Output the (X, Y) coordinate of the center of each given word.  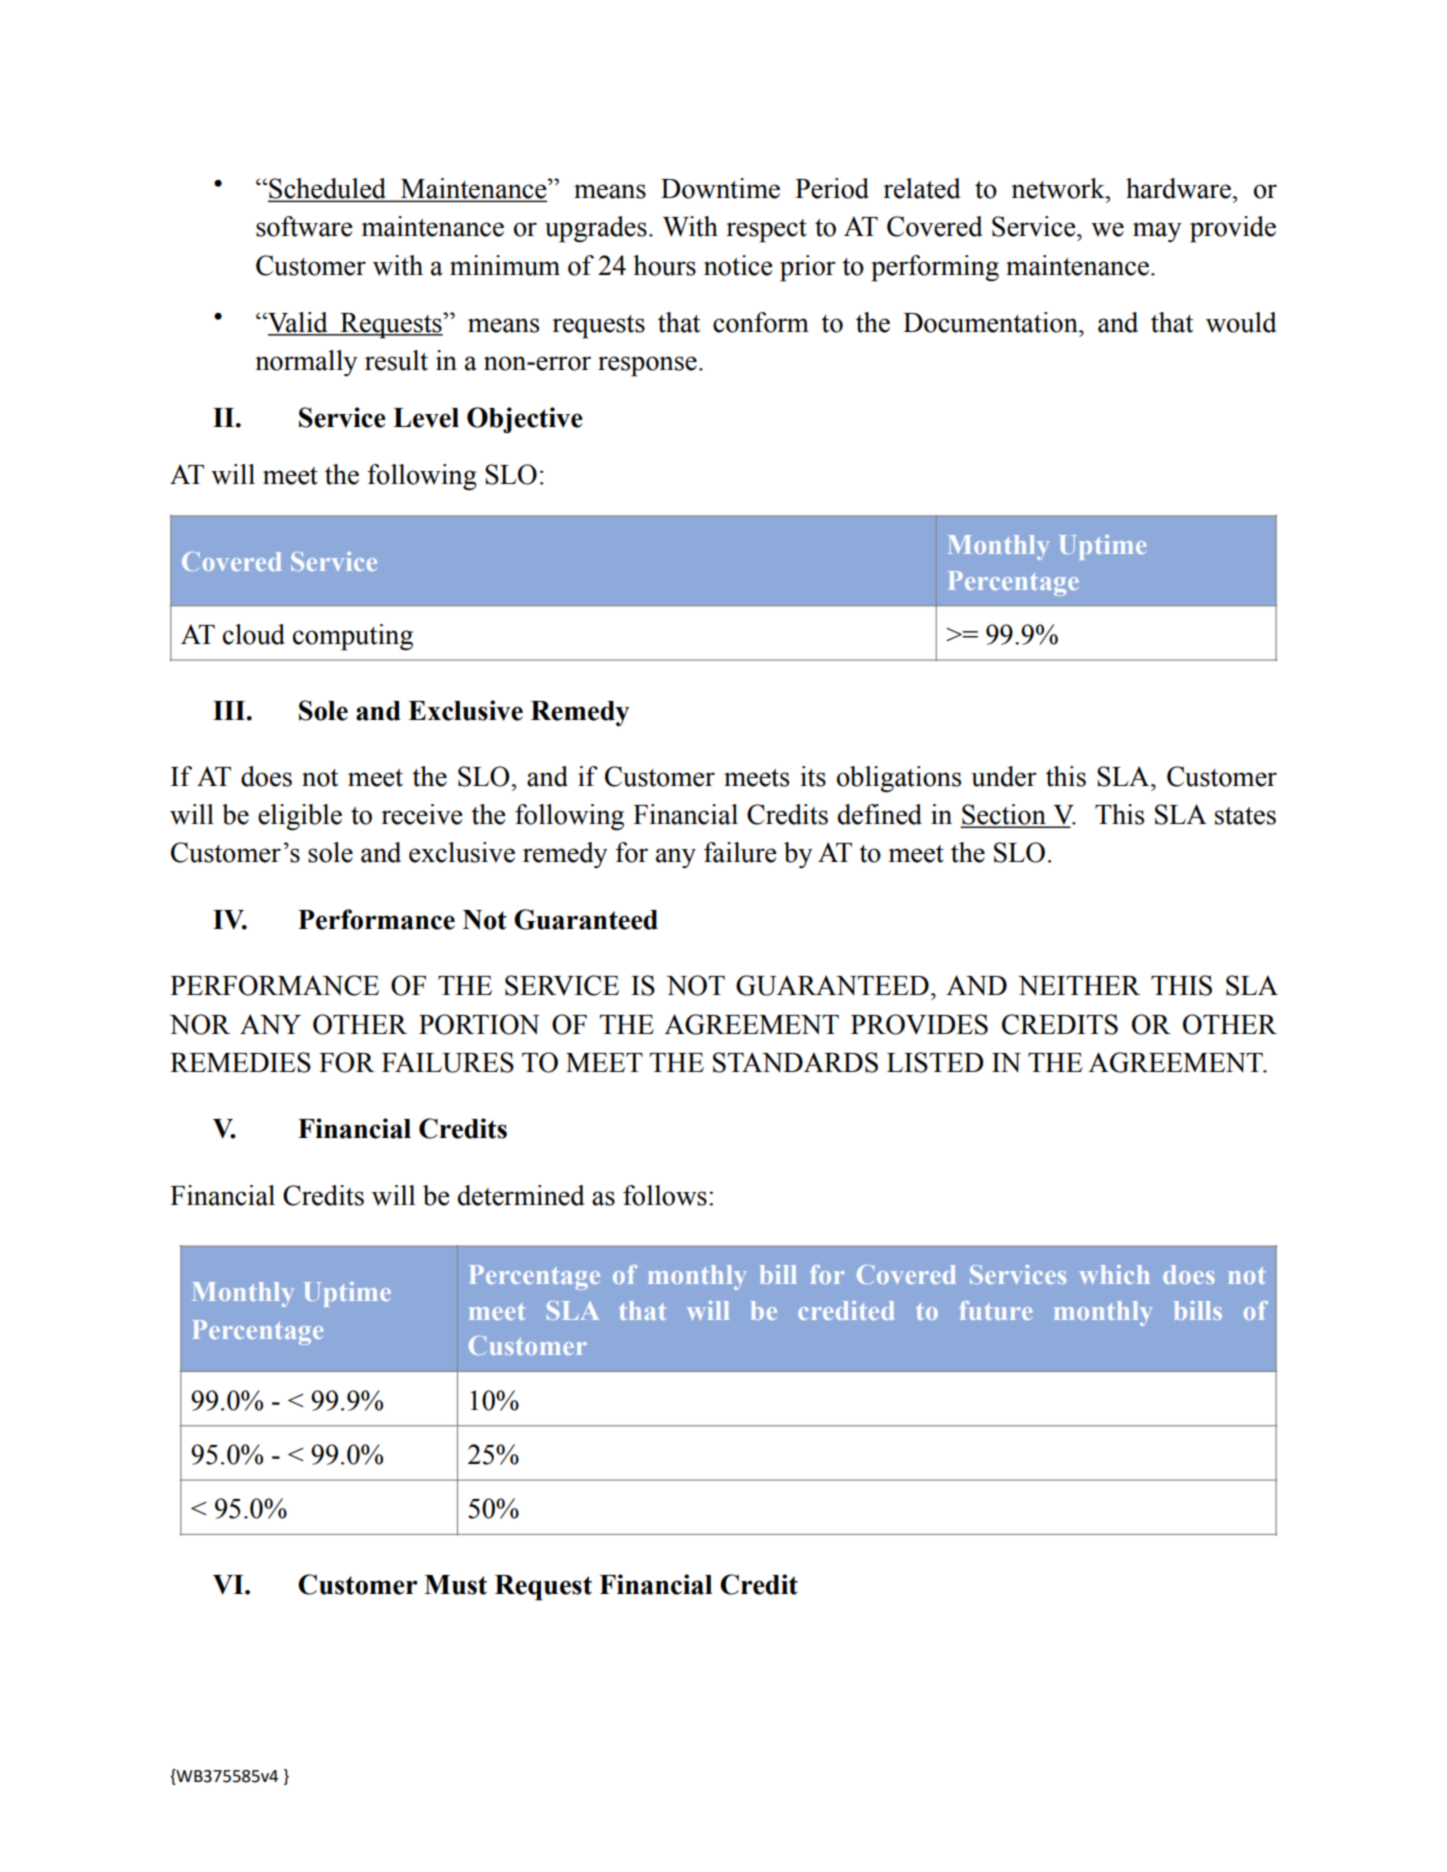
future (995, 1310)
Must (455, 1585)
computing (353, 637)
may (1157, 232)
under (1004, 776)
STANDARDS (795, 1062)
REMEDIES (240, 1062)
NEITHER (1079, 985)
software (304, 226)
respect (766, 231)
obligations (899, 779)
